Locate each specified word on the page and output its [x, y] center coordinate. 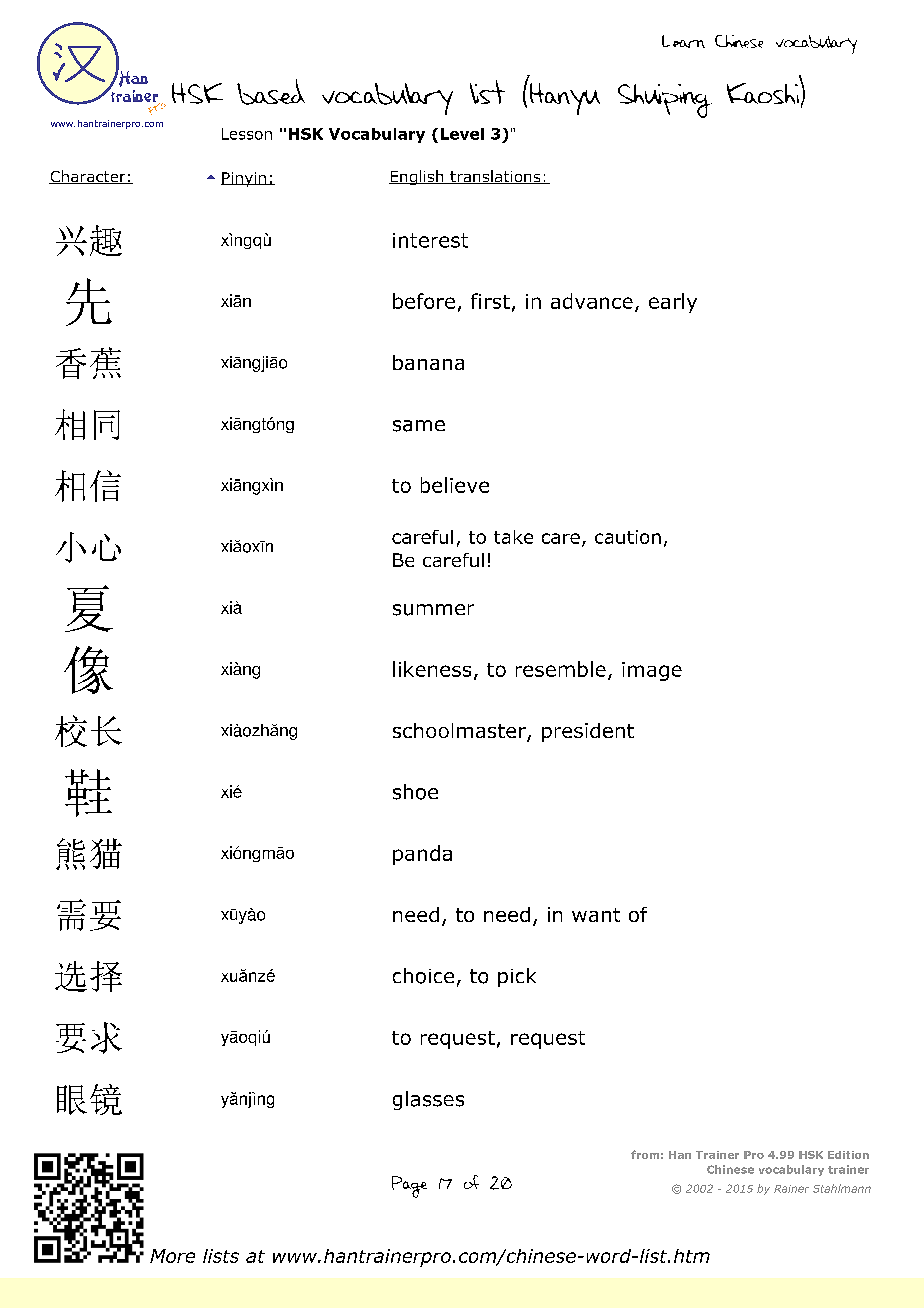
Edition [848, 1155]
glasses [428, 1100]
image [652, 671]
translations [495, 177]
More [172, 1256]
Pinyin [244, 179]
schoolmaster [460, 732]
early [673, 303]
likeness [432, 669]
